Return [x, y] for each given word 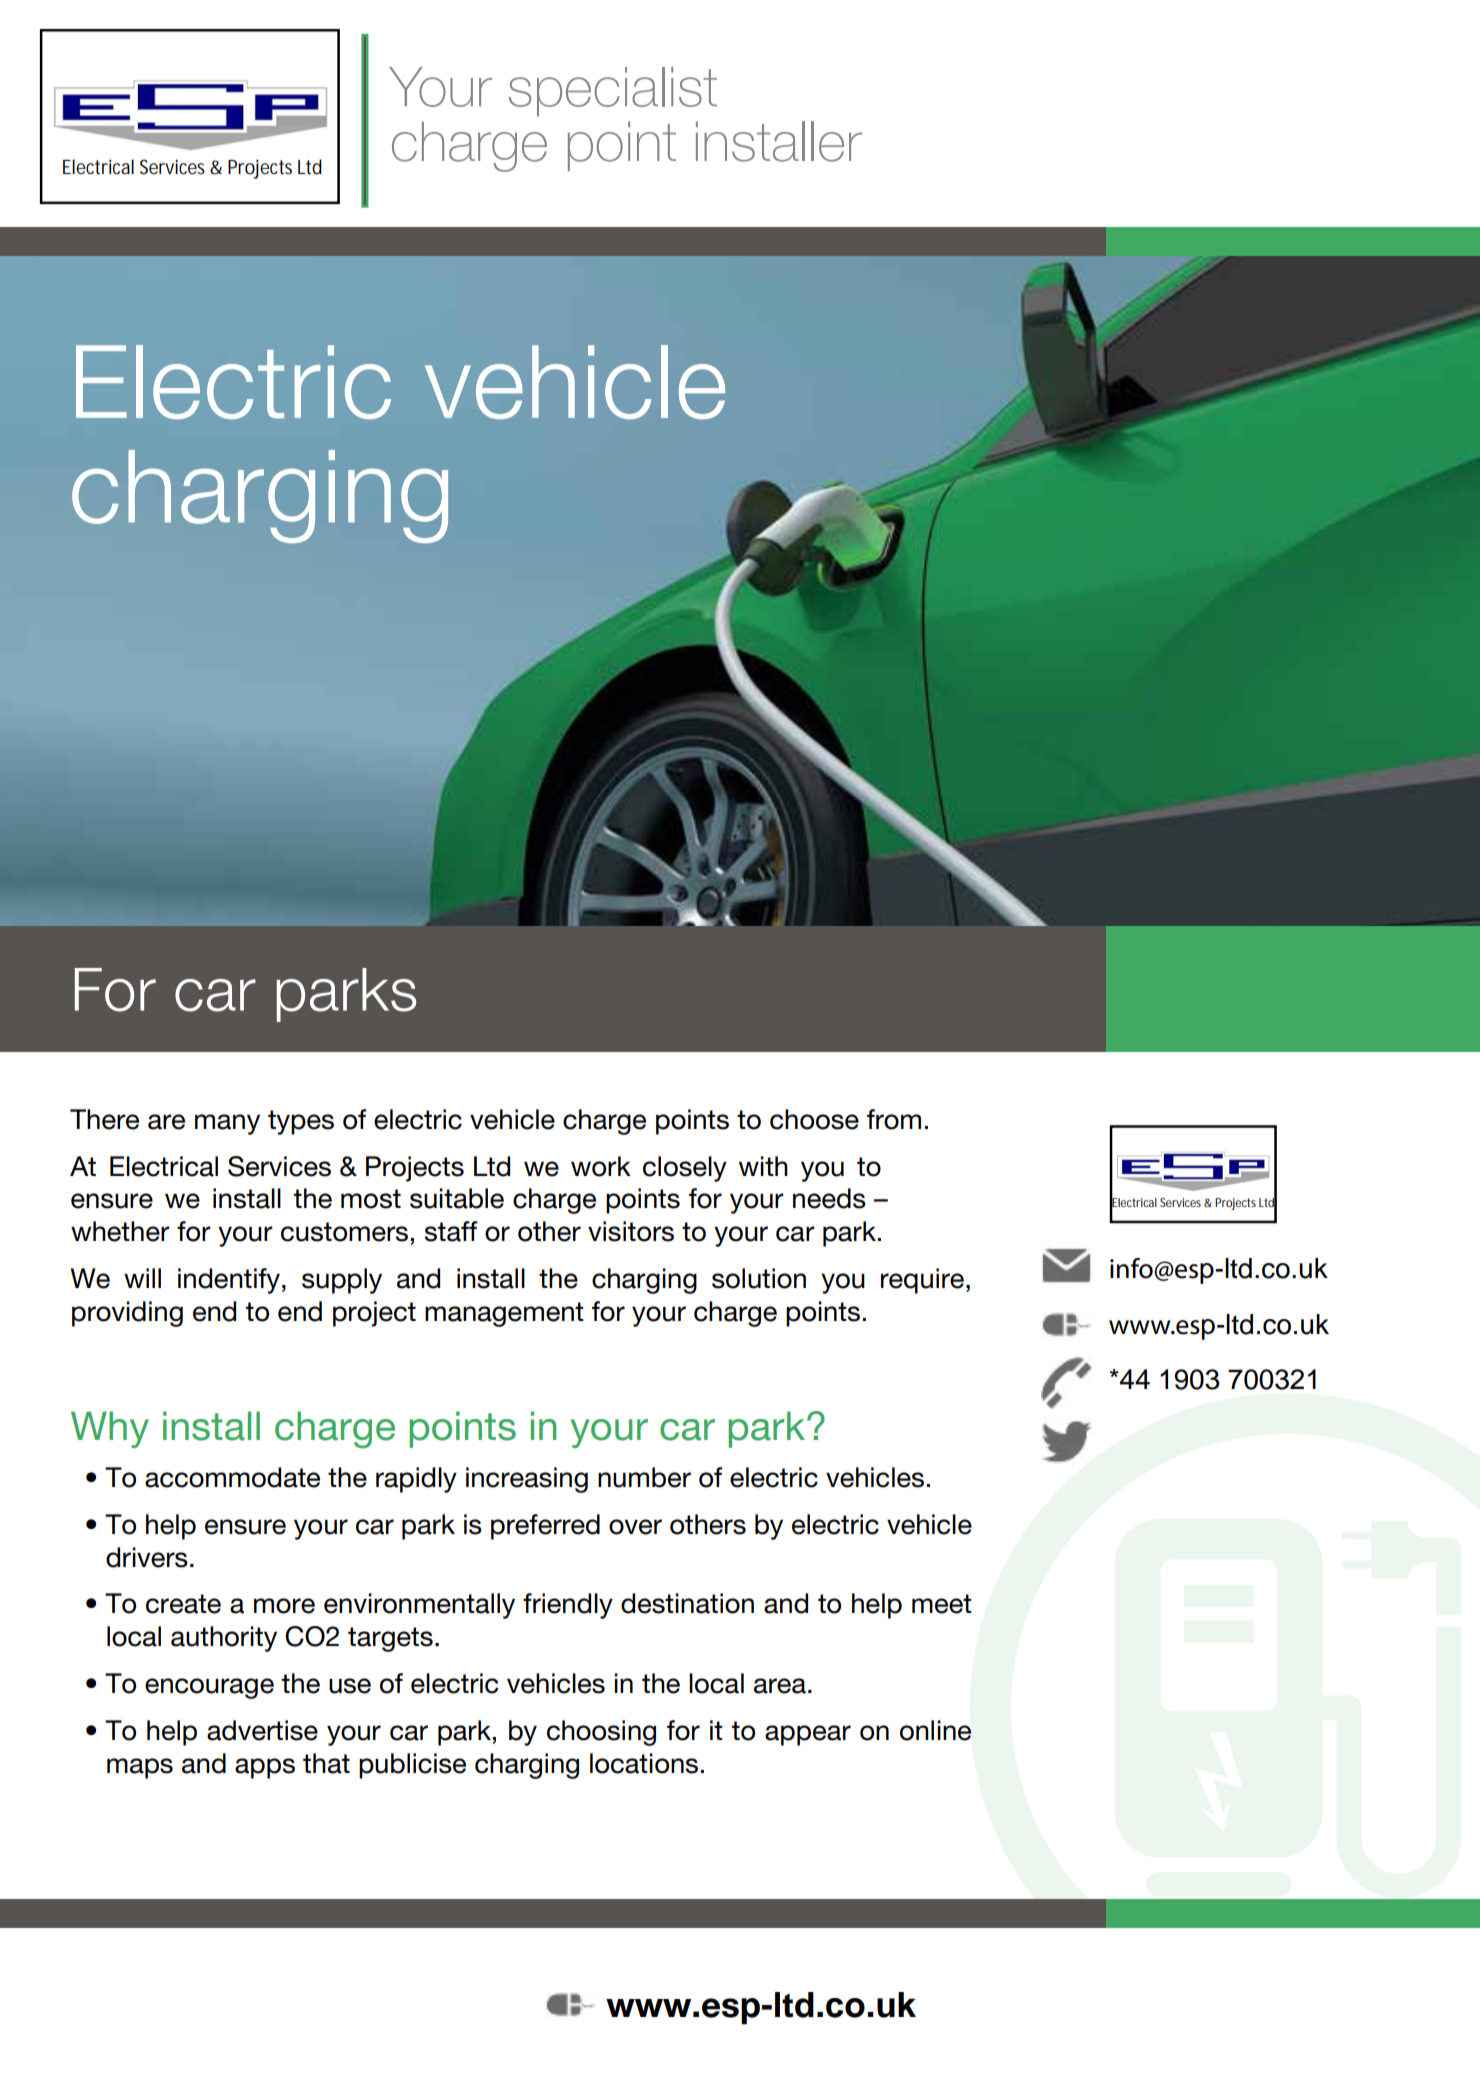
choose [814, 1119]
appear [808, 1735]
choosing [601, 1733]
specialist [613, 92]
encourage [209, 1688]
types [301, 1122]
